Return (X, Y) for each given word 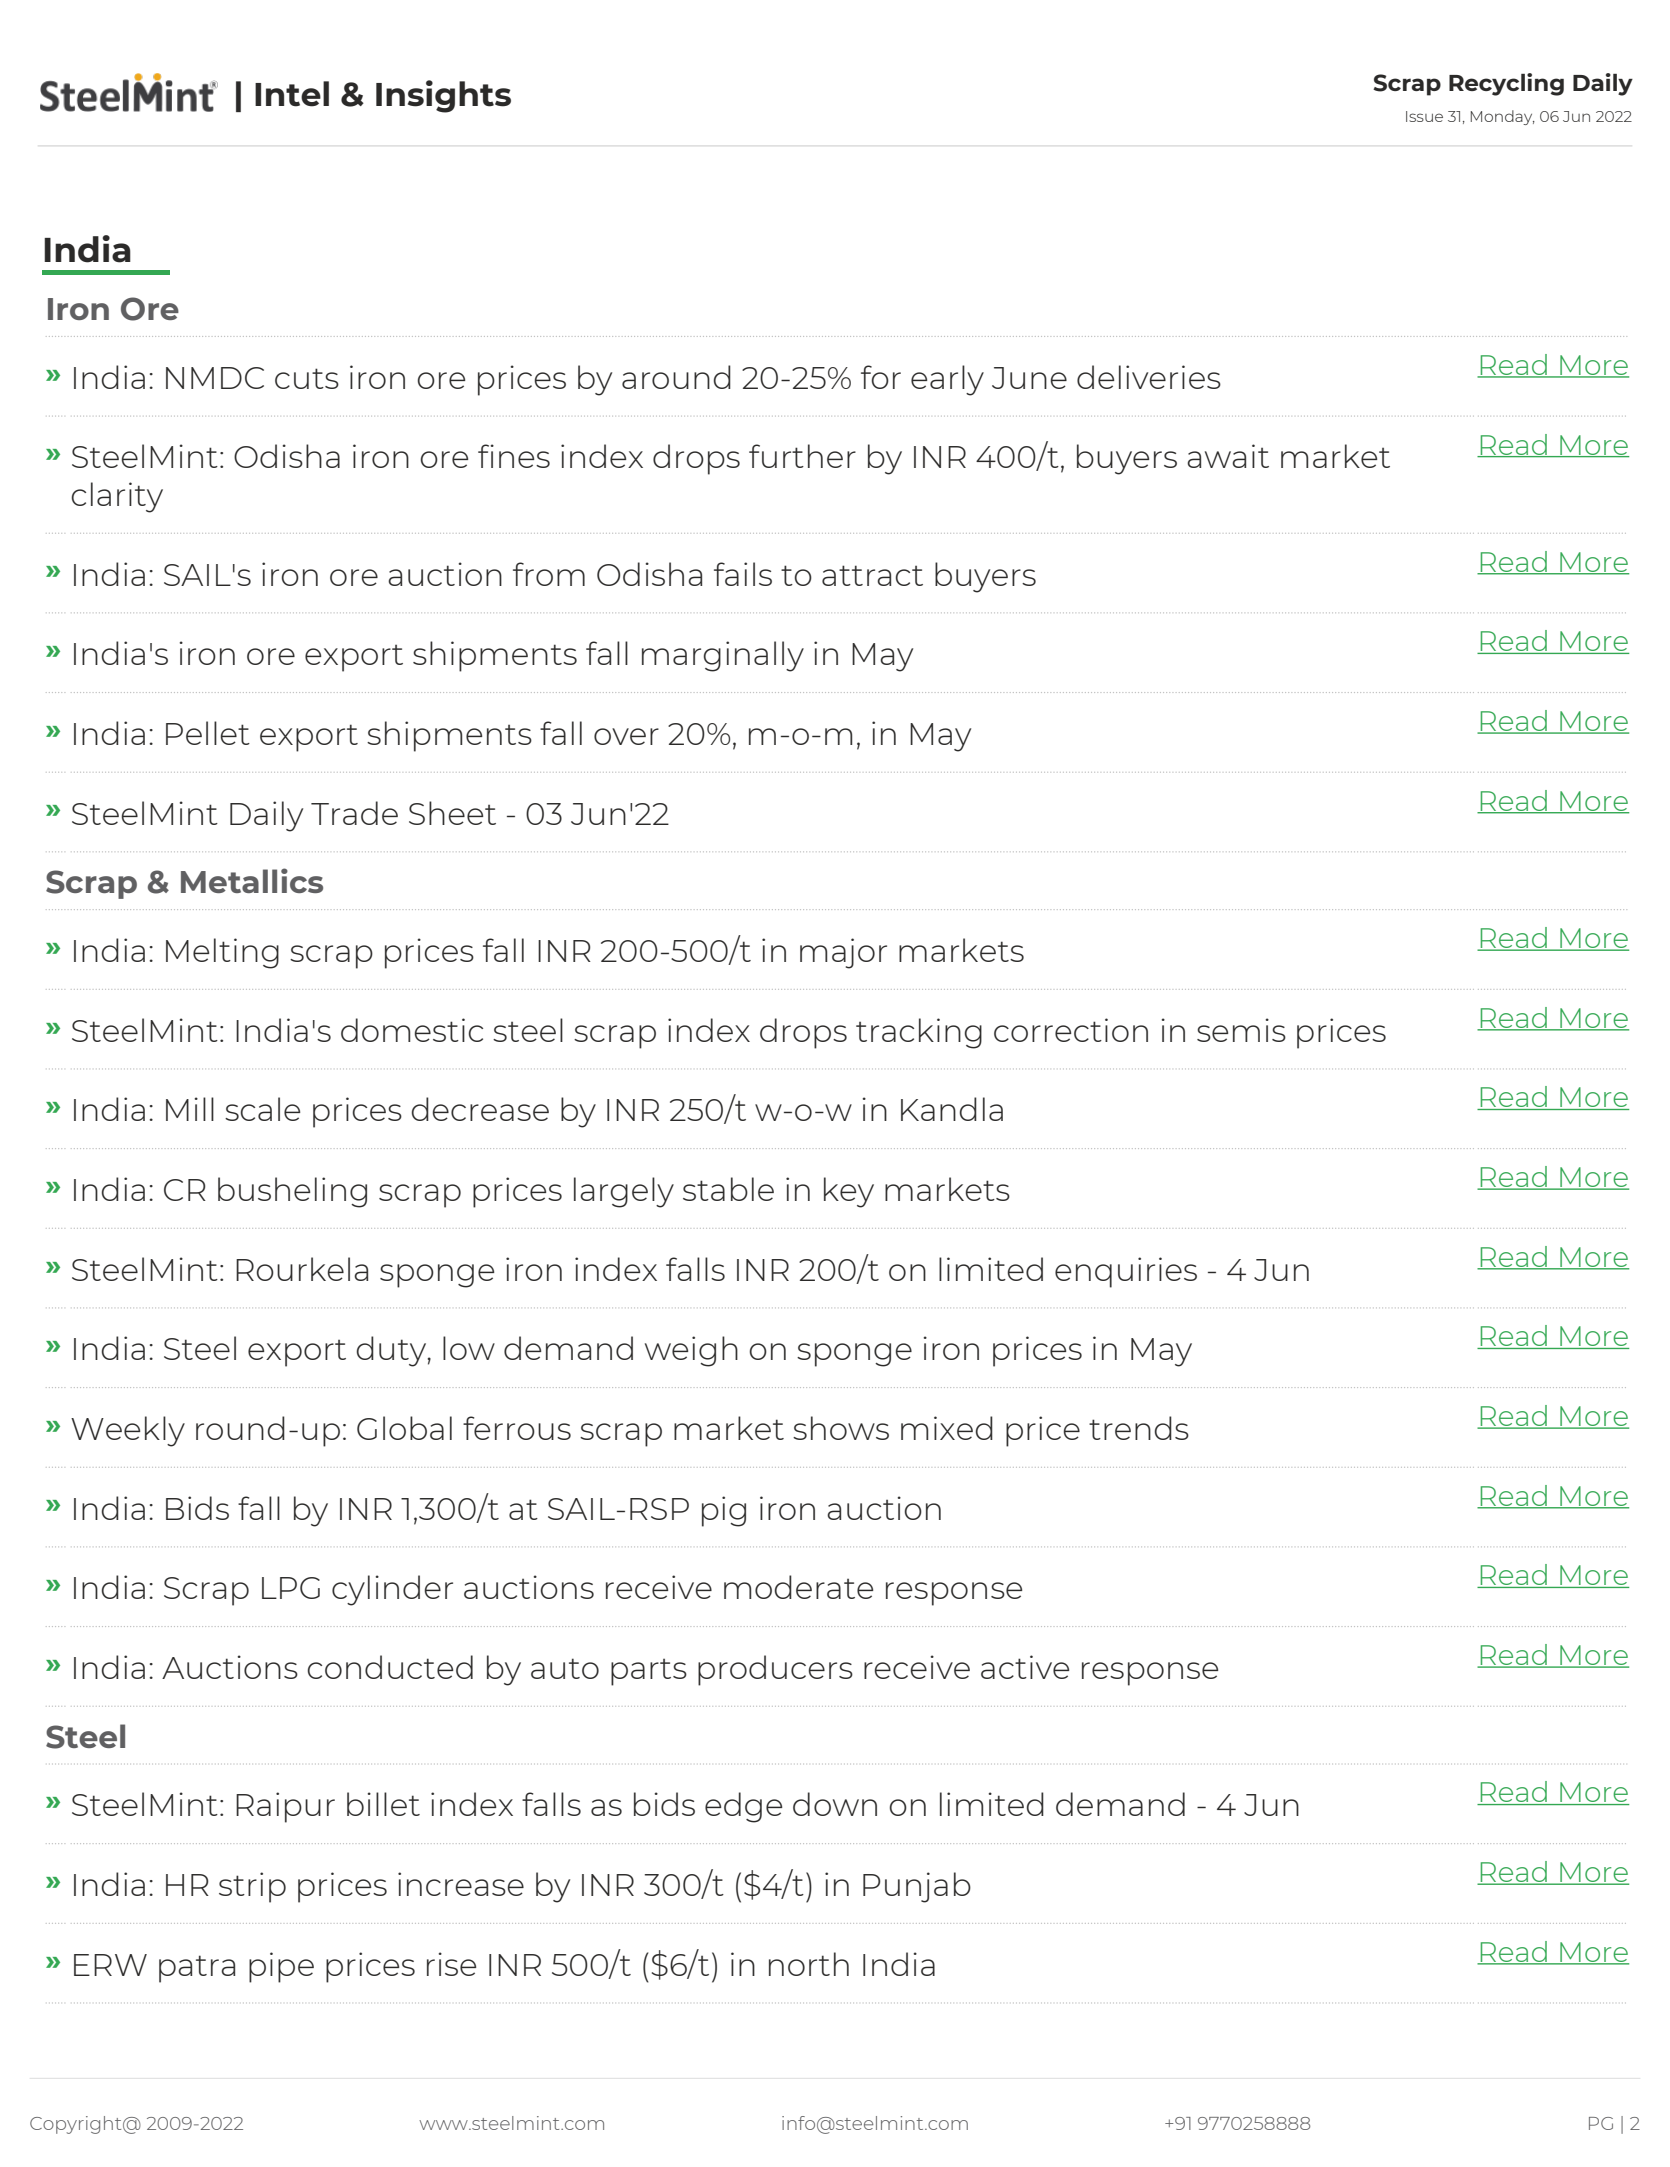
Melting (222, 953)
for (881, 377)
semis (1241, 1030)
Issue (1424, 116)
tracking (919, 1033)
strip (252, 1887)
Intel (292, 94)
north (809, 1964)
